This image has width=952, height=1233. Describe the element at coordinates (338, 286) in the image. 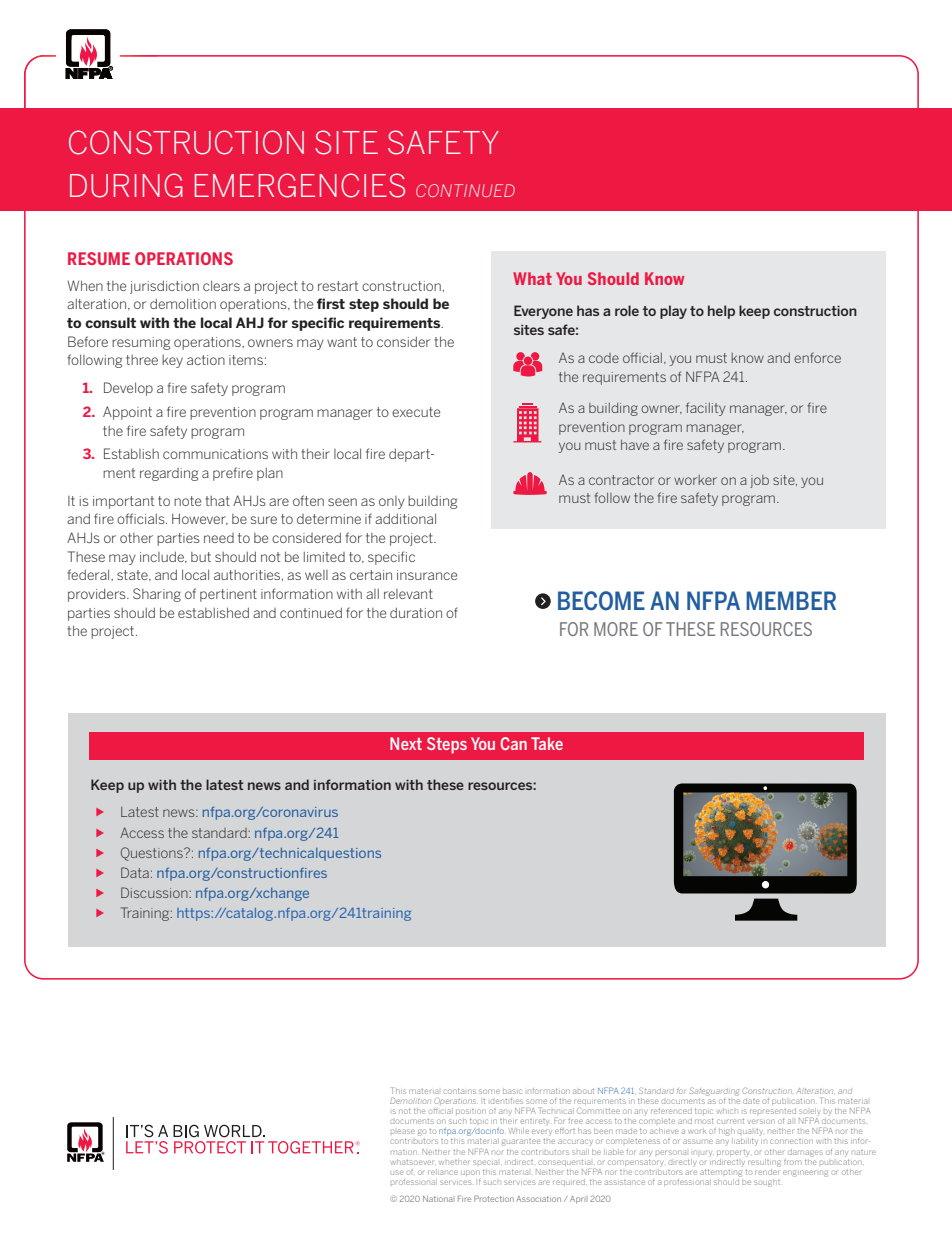

I see `restart` at that location.
